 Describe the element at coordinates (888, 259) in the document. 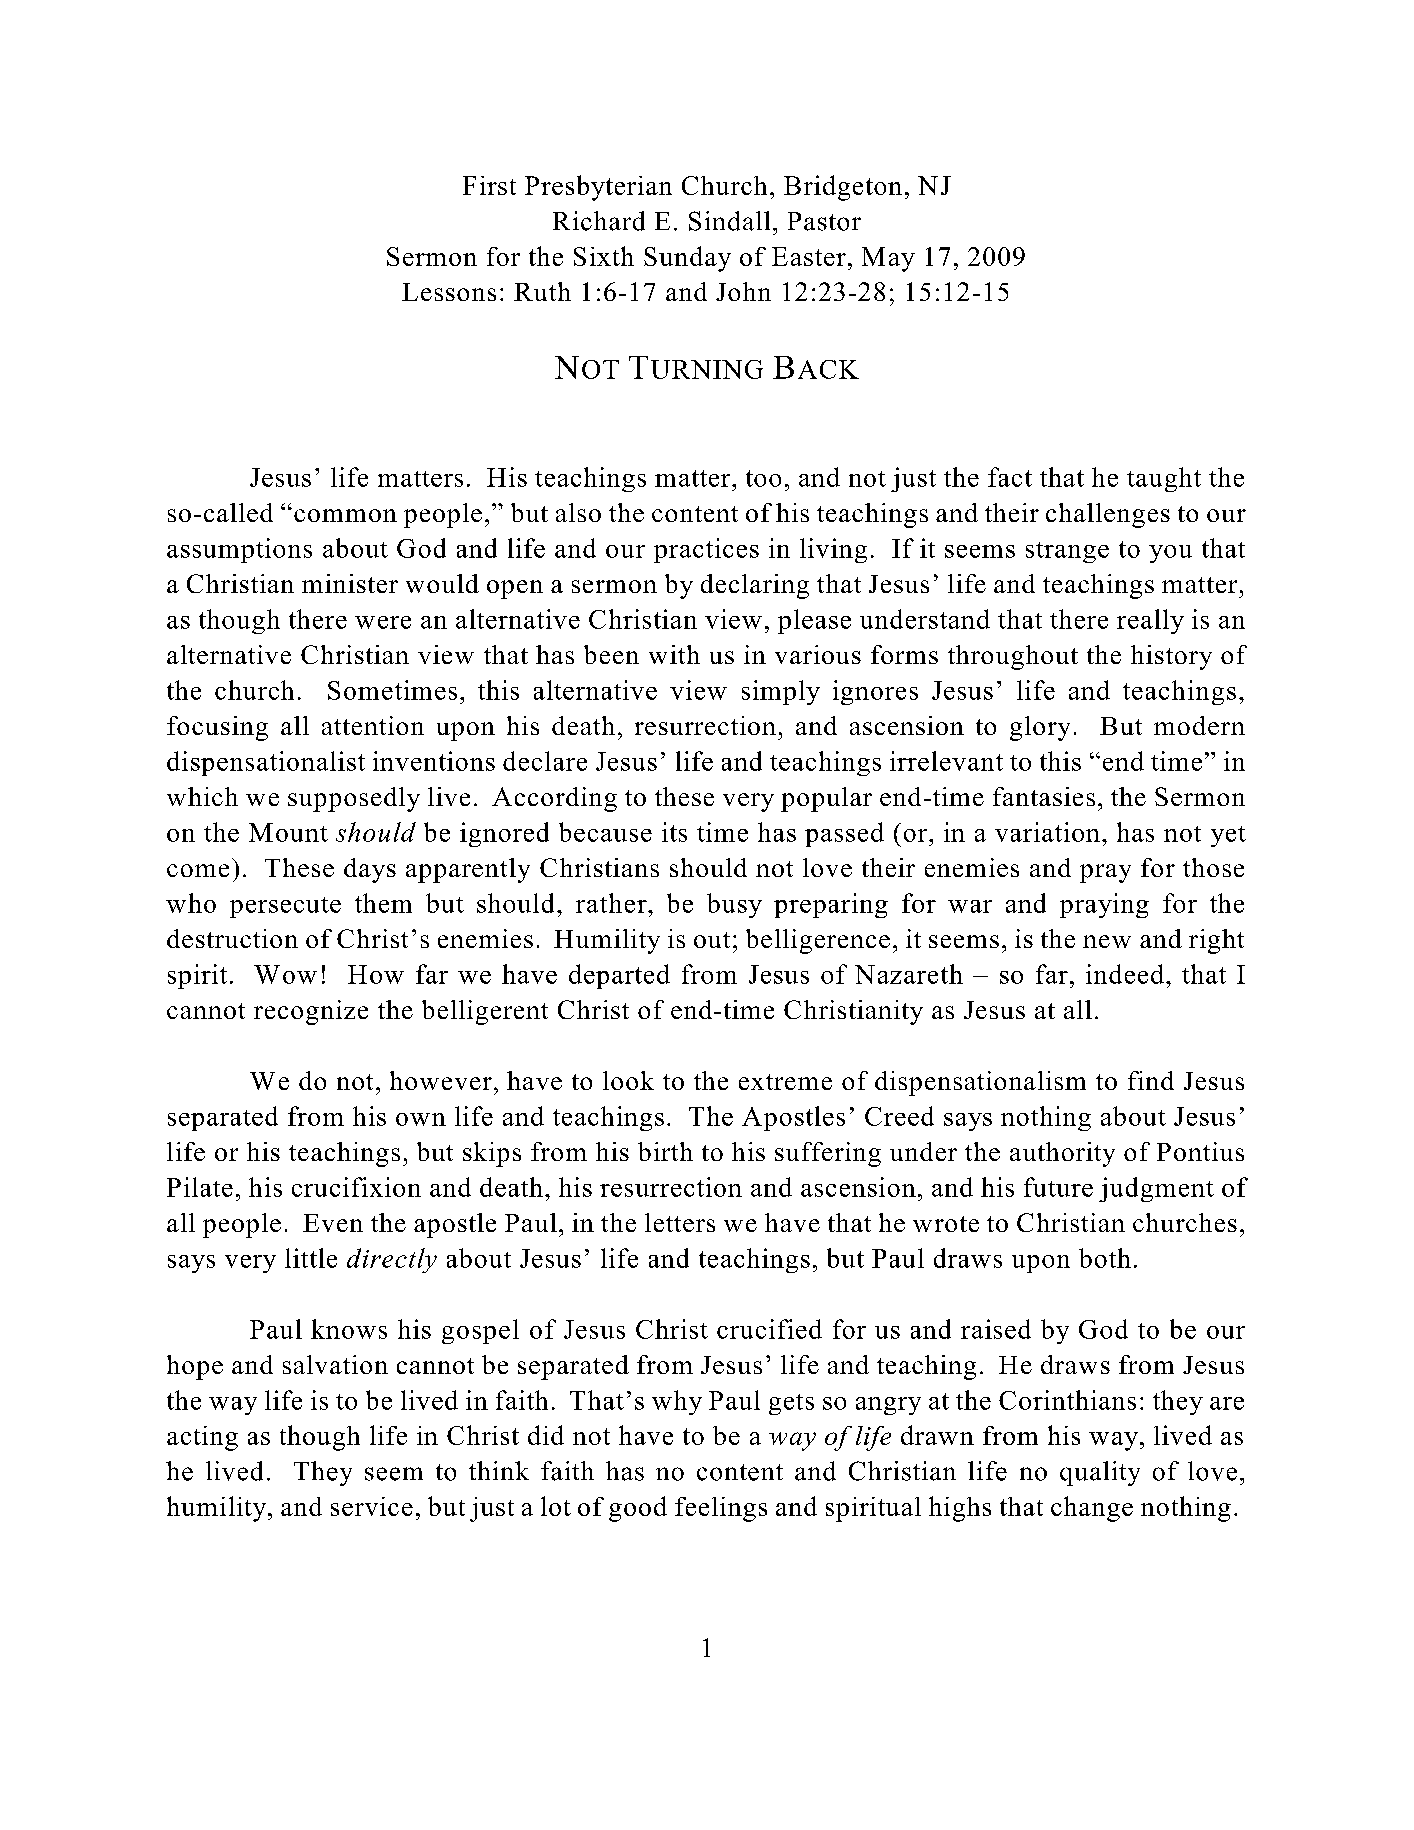

I see `May` at that location.
